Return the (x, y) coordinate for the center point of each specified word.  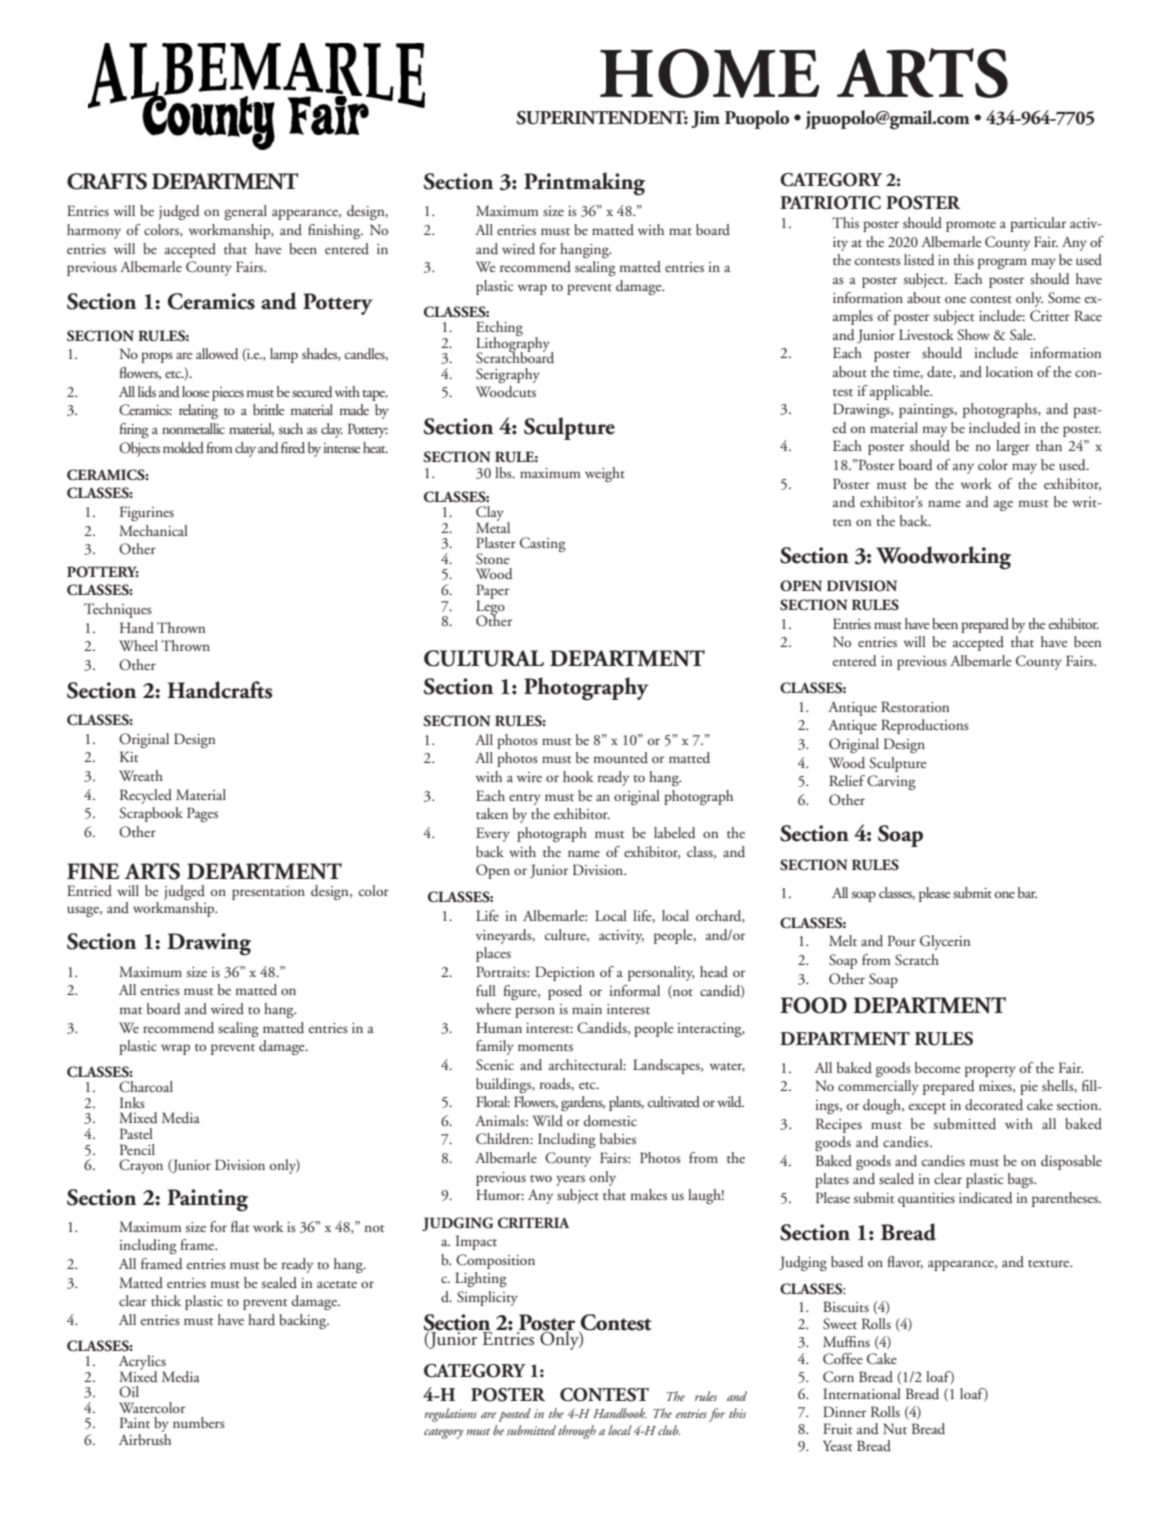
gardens (583, 1103)
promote (971, 226)
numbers (199, 1422)
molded (183, 448)
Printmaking (584, 184)
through (577, 1432)
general (245, 212)
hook (578, 776)
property (990, 1071)
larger (1013, 447)
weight (605, 474)
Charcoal (146, 1087)
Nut (895, 1428)
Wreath (141, 775)
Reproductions (925, 726)
